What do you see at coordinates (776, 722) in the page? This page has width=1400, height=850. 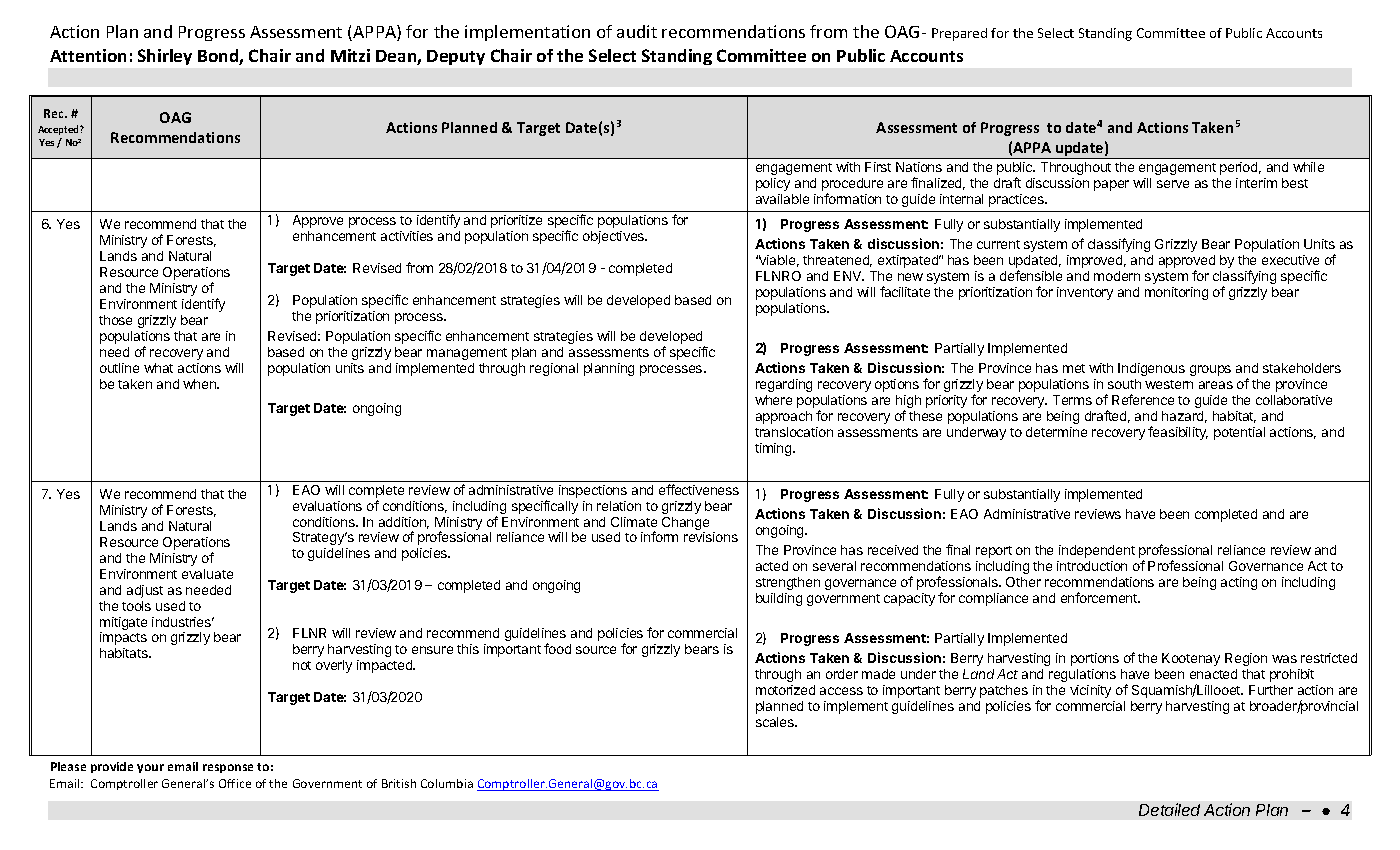 I see `scales` at bounding box center [776, 722].
